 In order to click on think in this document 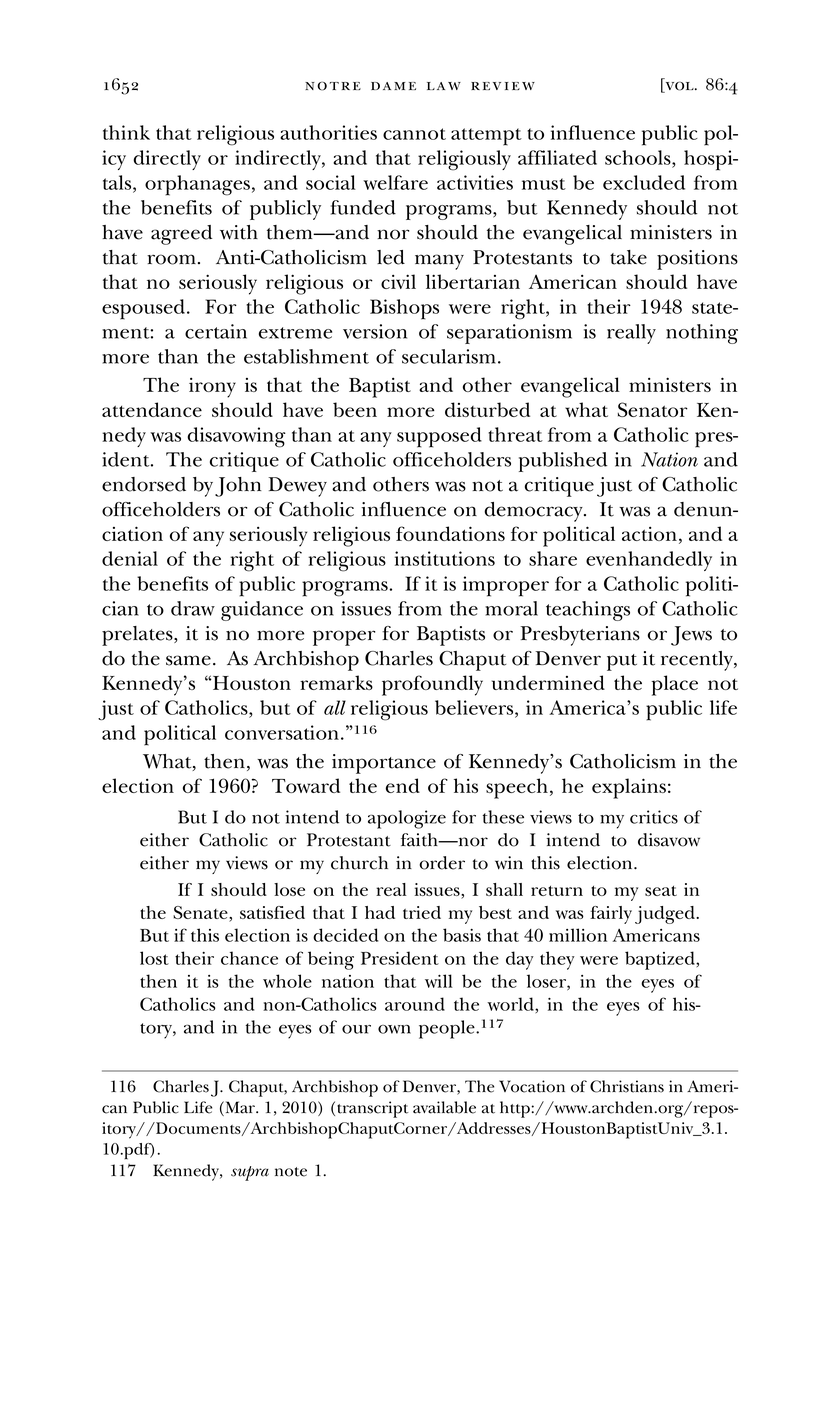, I will do `click(126, 132)`.
